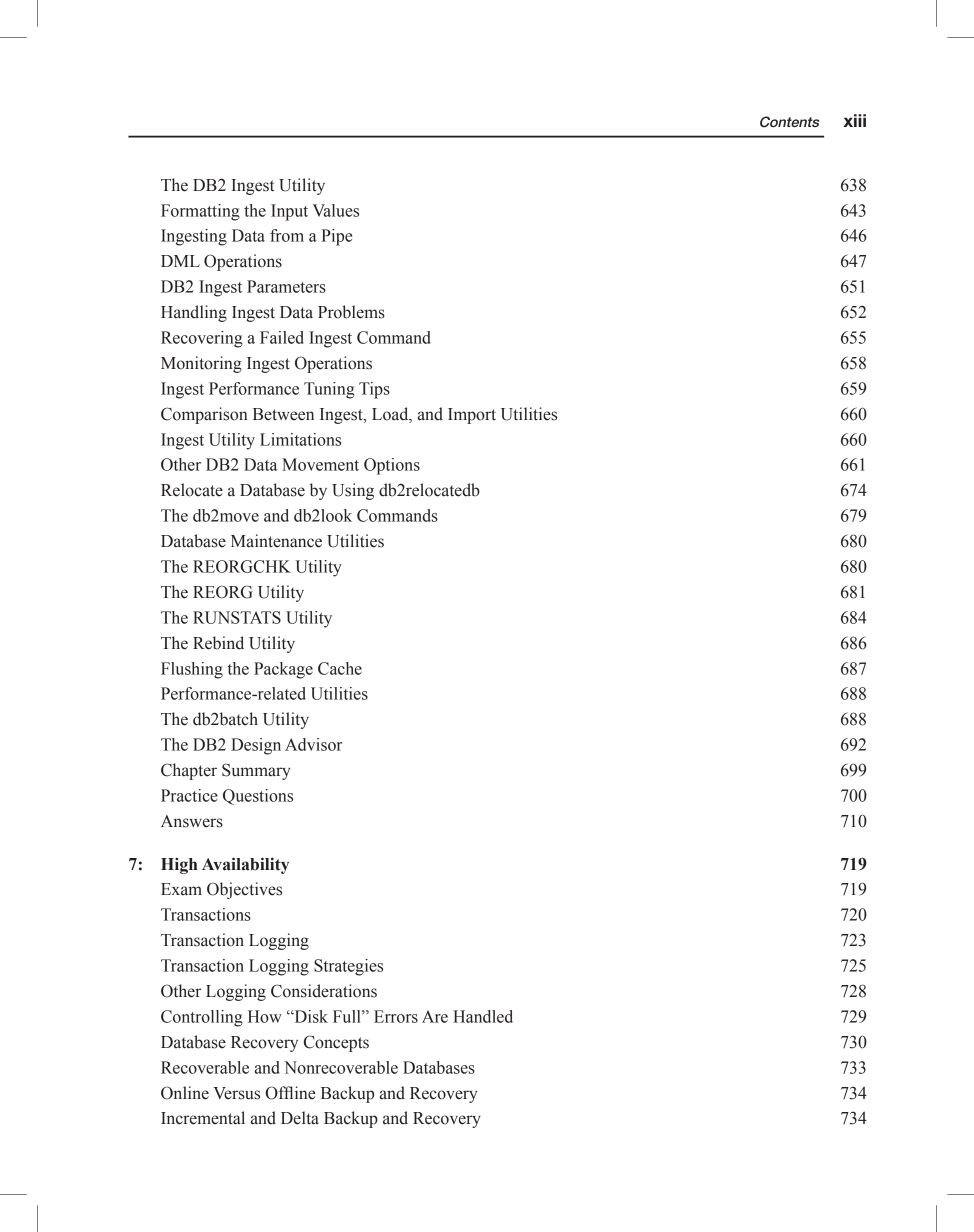 The width and height of the page is (974, 1232). What do you see at coordinates (435, 1016) in the page?
I see `Are` at bounding box center [435, 1016].
